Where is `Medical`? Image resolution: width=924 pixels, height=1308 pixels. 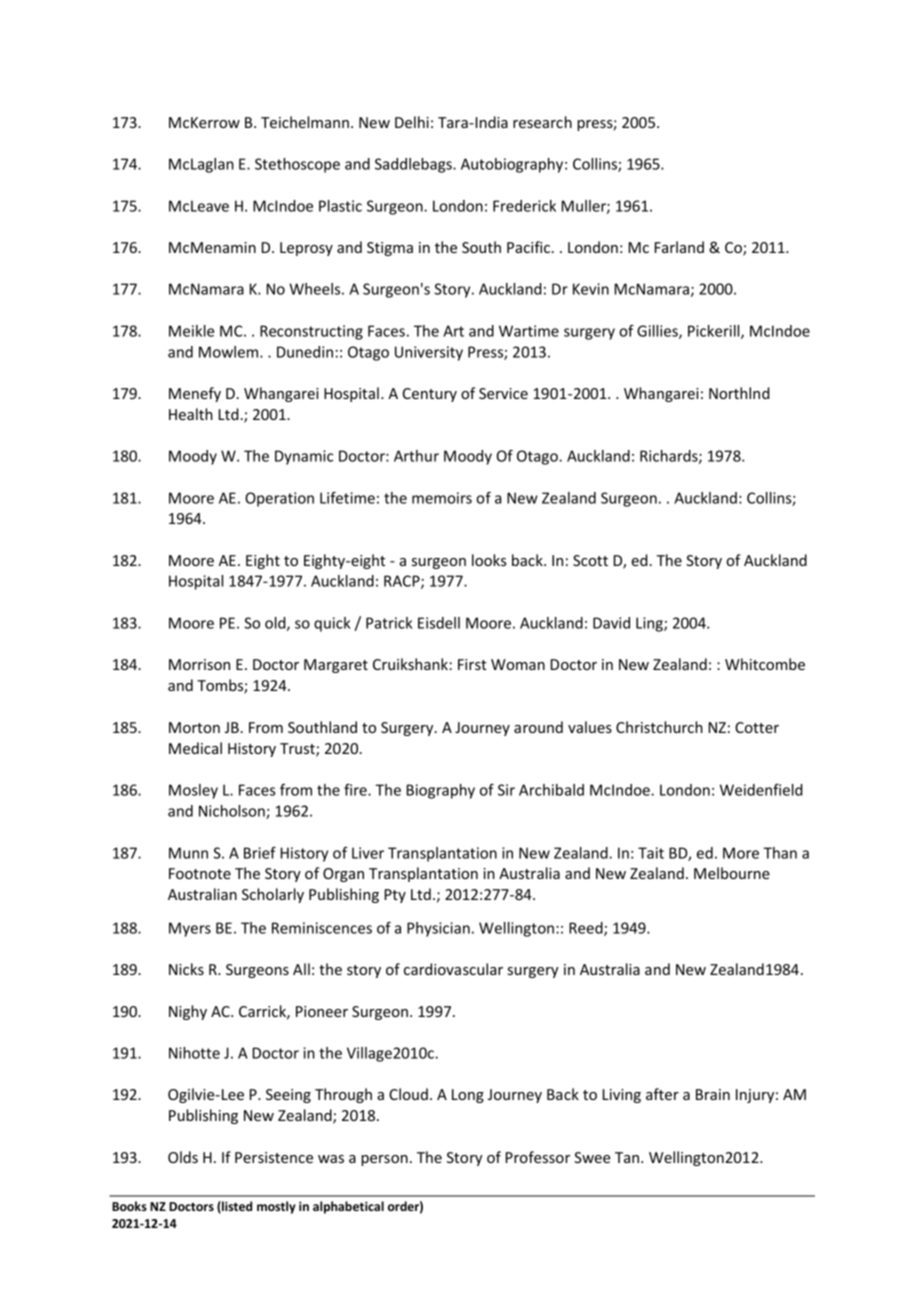 Medical is located at coordinates (195, 748).
